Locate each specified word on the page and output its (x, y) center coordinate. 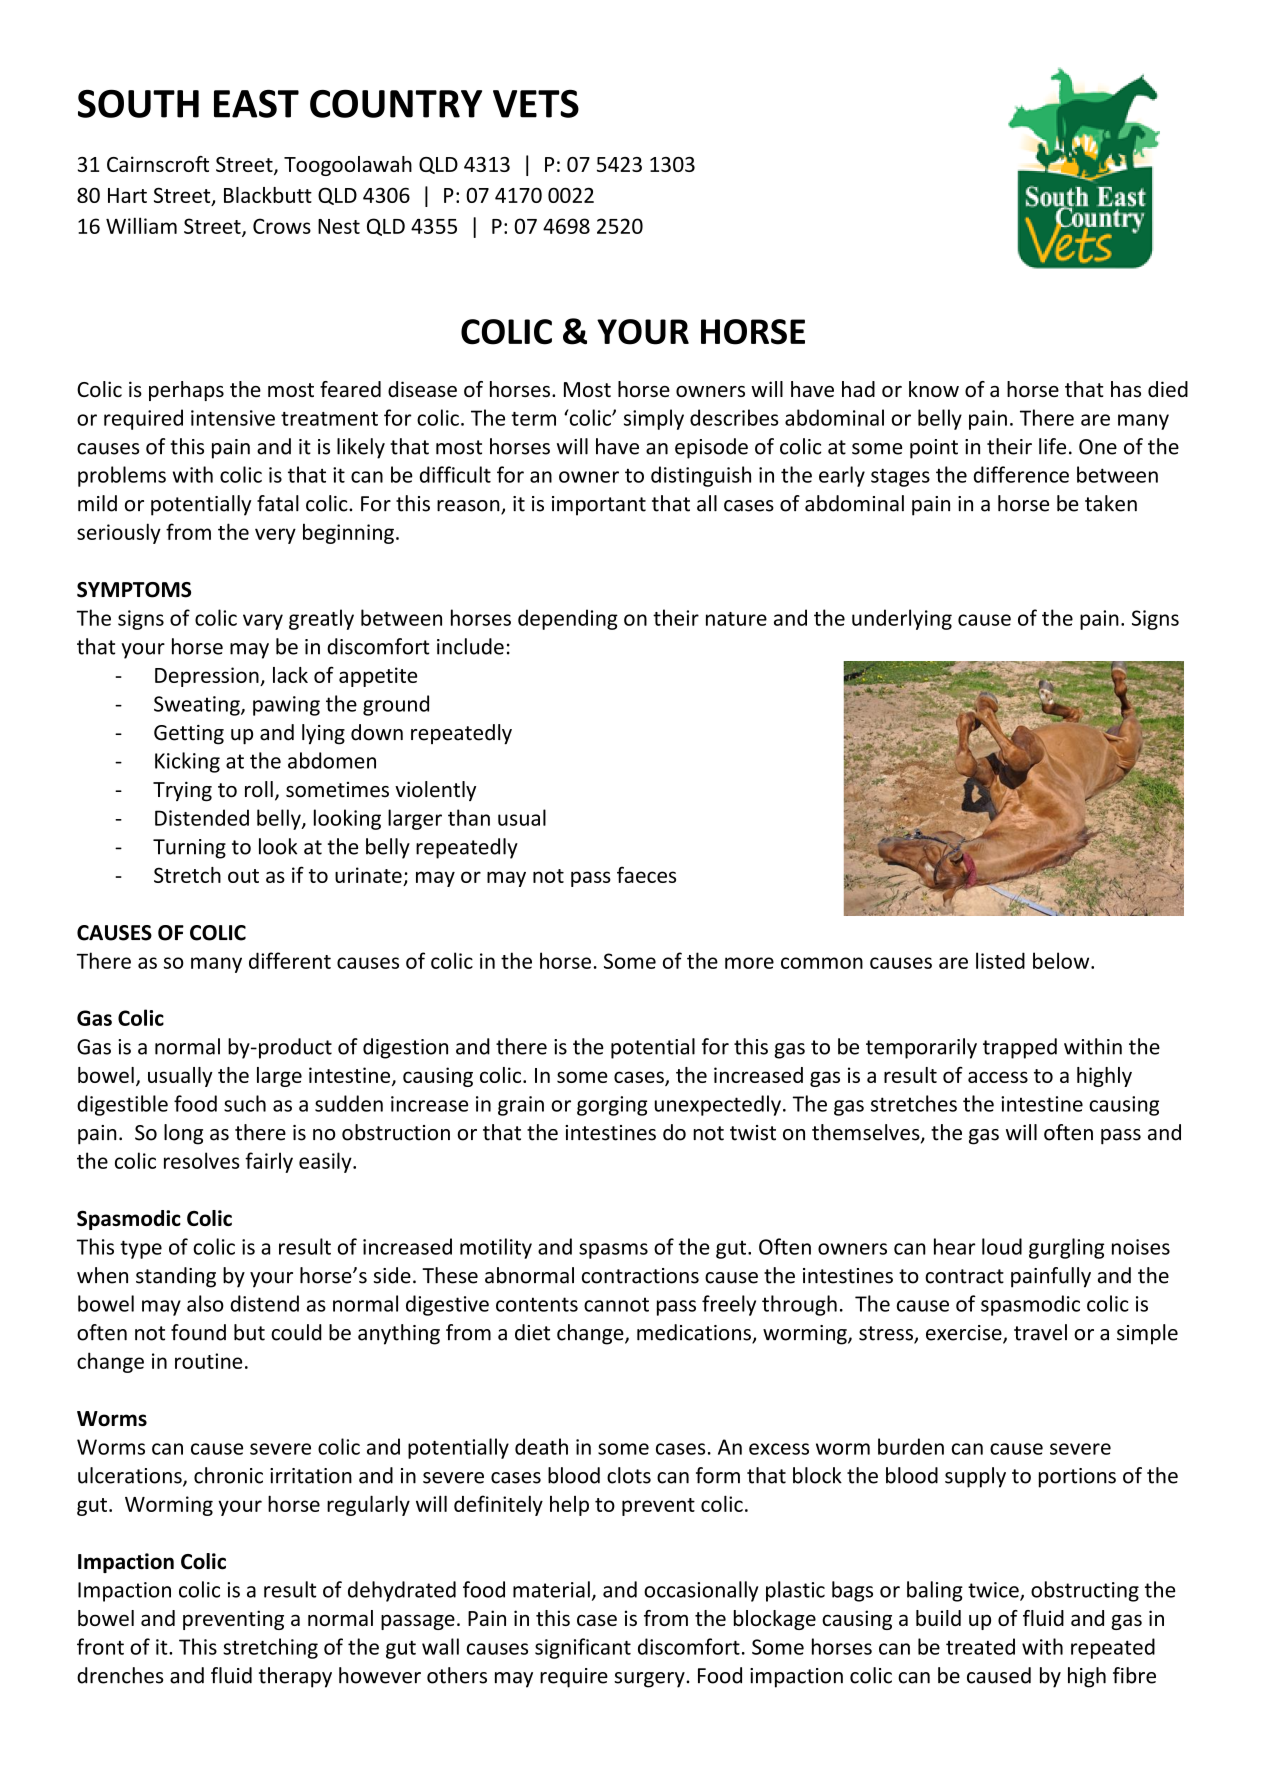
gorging (612, 1106)
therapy (295, 1677)
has (1126, 389)
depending (568, 619)
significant (583, 1648)
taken (1111, 503)
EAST (256, 104)
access (998, 1077)
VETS (536, 104)
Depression (208, 677)
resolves (202, 1160)
